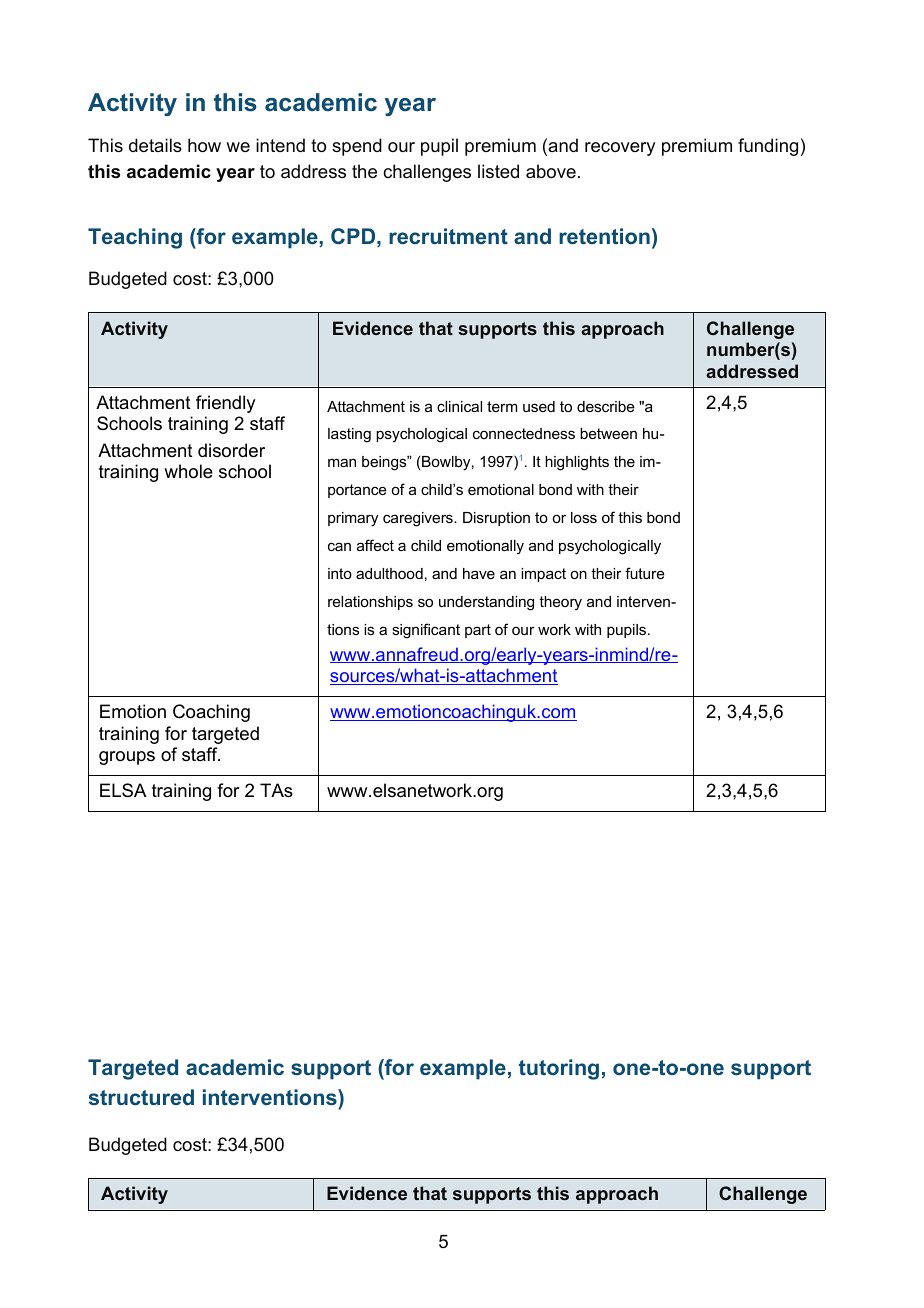  What do you see at coordinates (560, 603) in the screenshot?
I see `theory` at bounding box center [560, 603].
